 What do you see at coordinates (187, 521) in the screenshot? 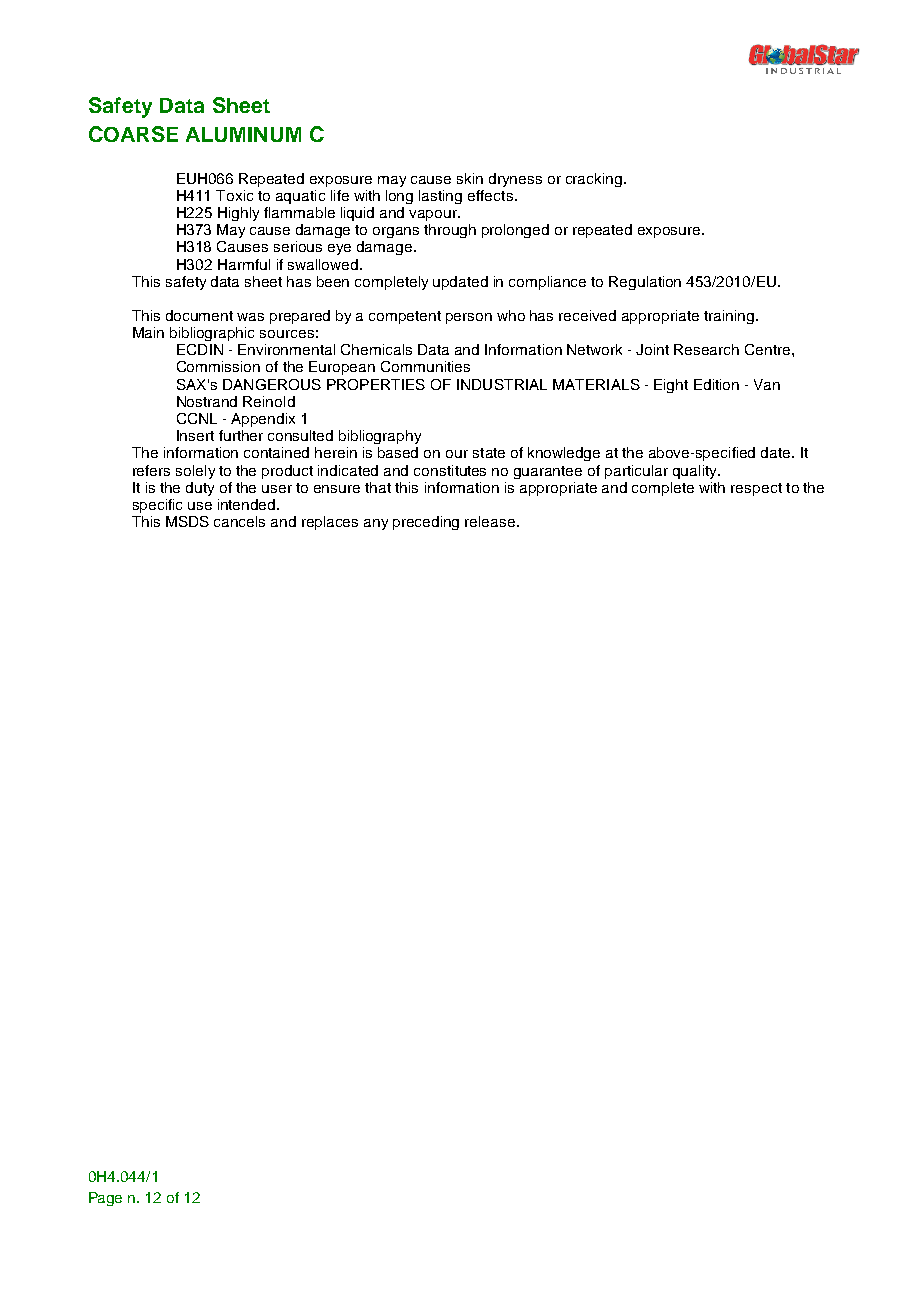
I see `MSDS` at bounding box center [187, 521].
